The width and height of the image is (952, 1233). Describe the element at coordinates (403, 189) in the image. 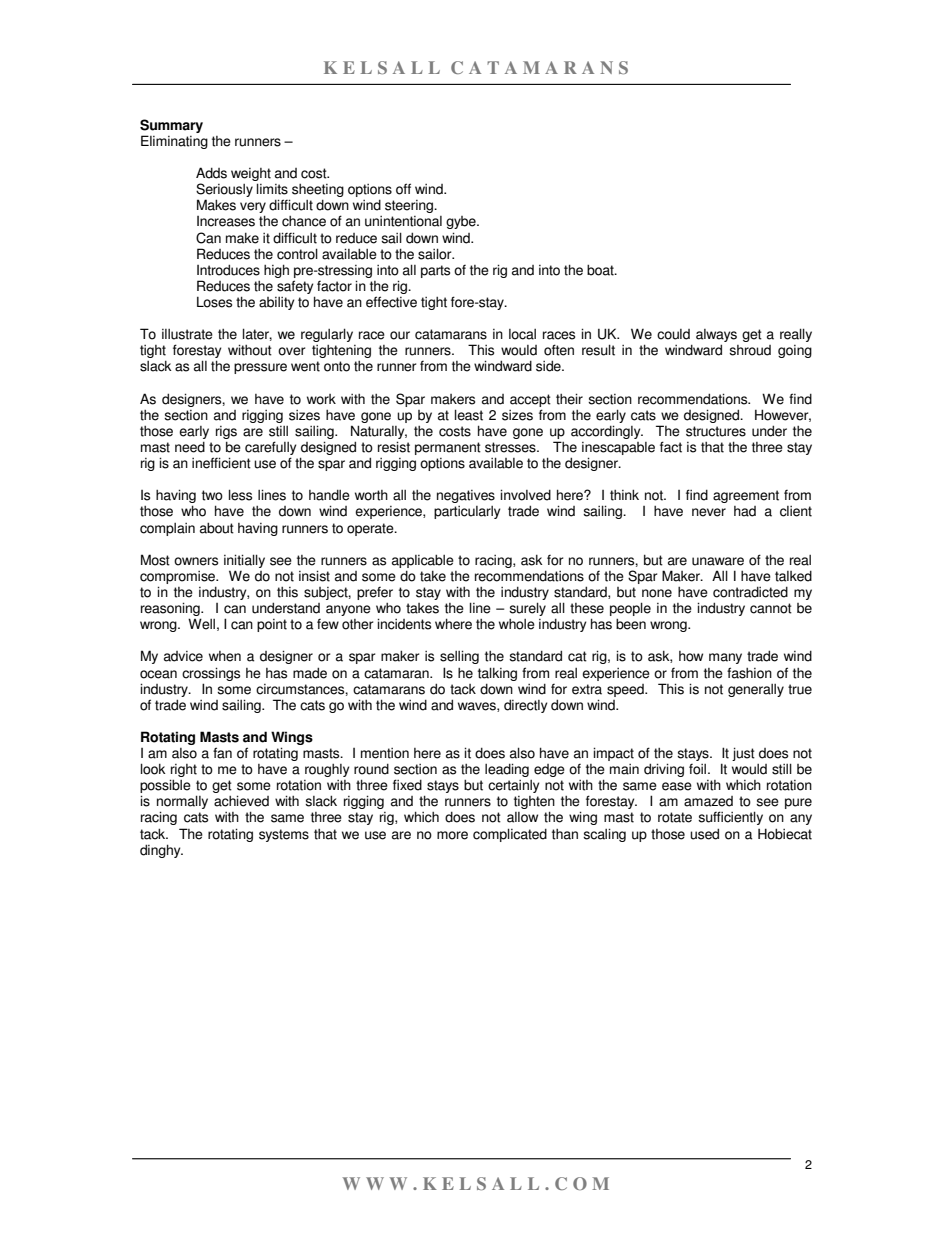

I see `off` at that location.
